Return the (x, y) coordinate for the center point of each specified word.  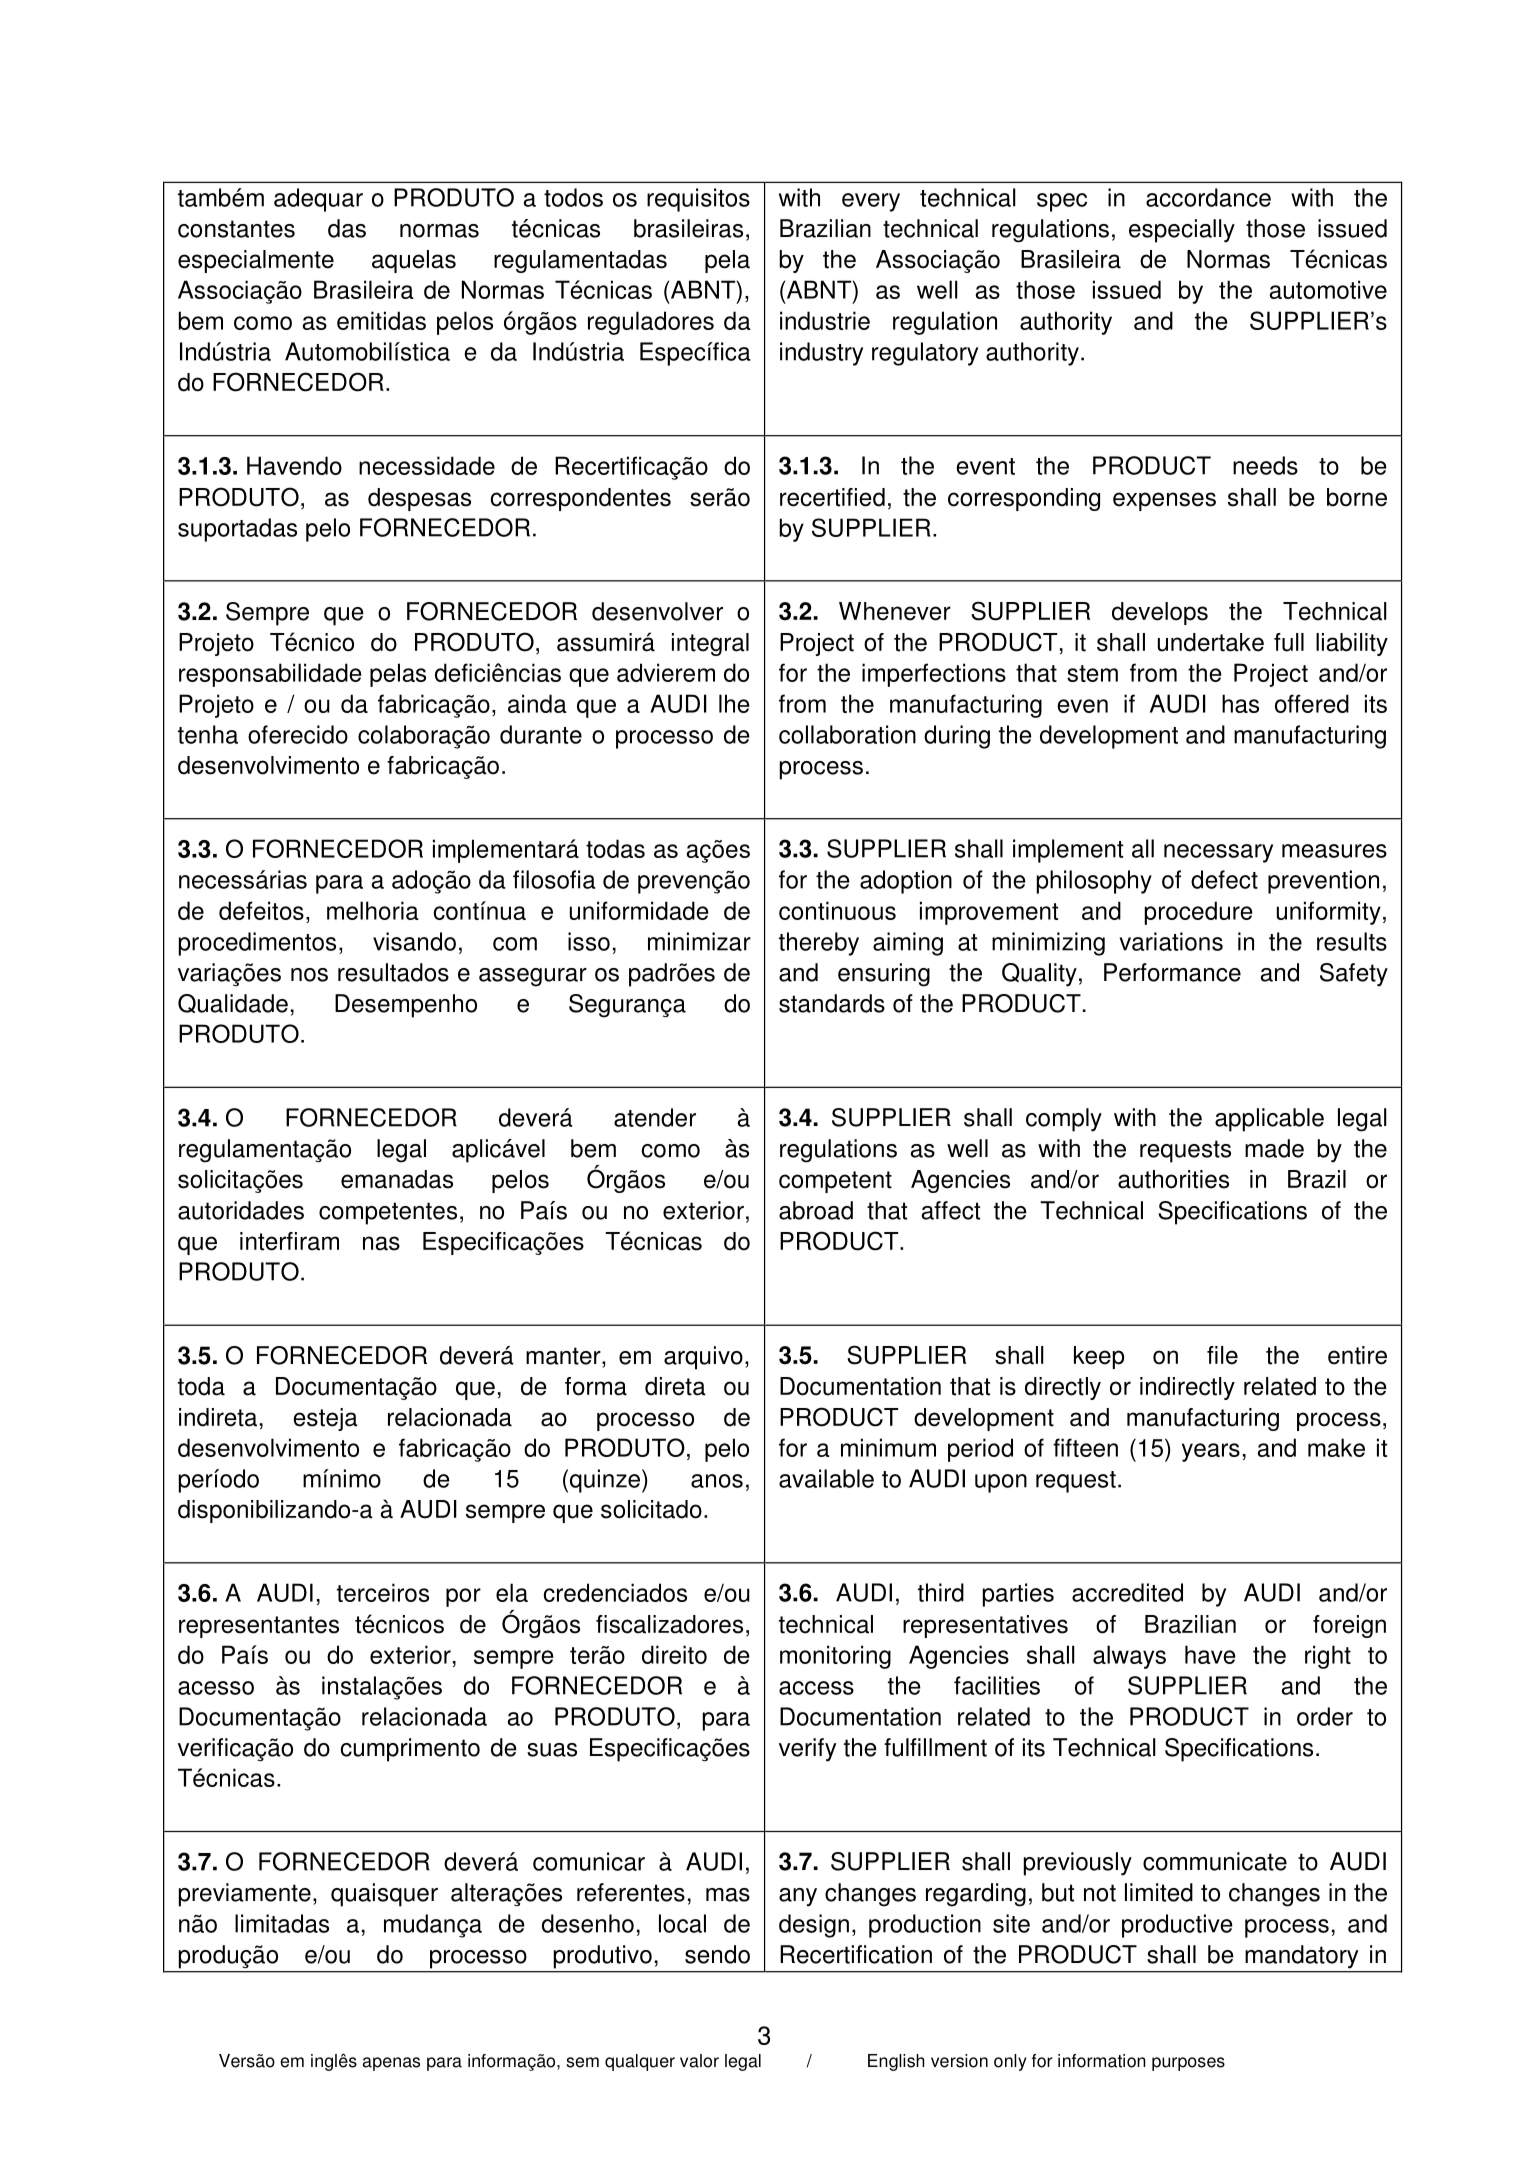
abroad (816, 1210)
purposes (1188, 2064)
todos (573, 197)
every (871, 202)
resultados (393, 972)
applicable (1269, 1120)
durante (541, 734)
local (682, 1923)
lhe (734, 703)
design (814, 1926)
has (1240, 703)
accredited (1127, 1592)
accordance (1208, 197)
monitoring (835, 1657)
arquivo (703, 1358)
